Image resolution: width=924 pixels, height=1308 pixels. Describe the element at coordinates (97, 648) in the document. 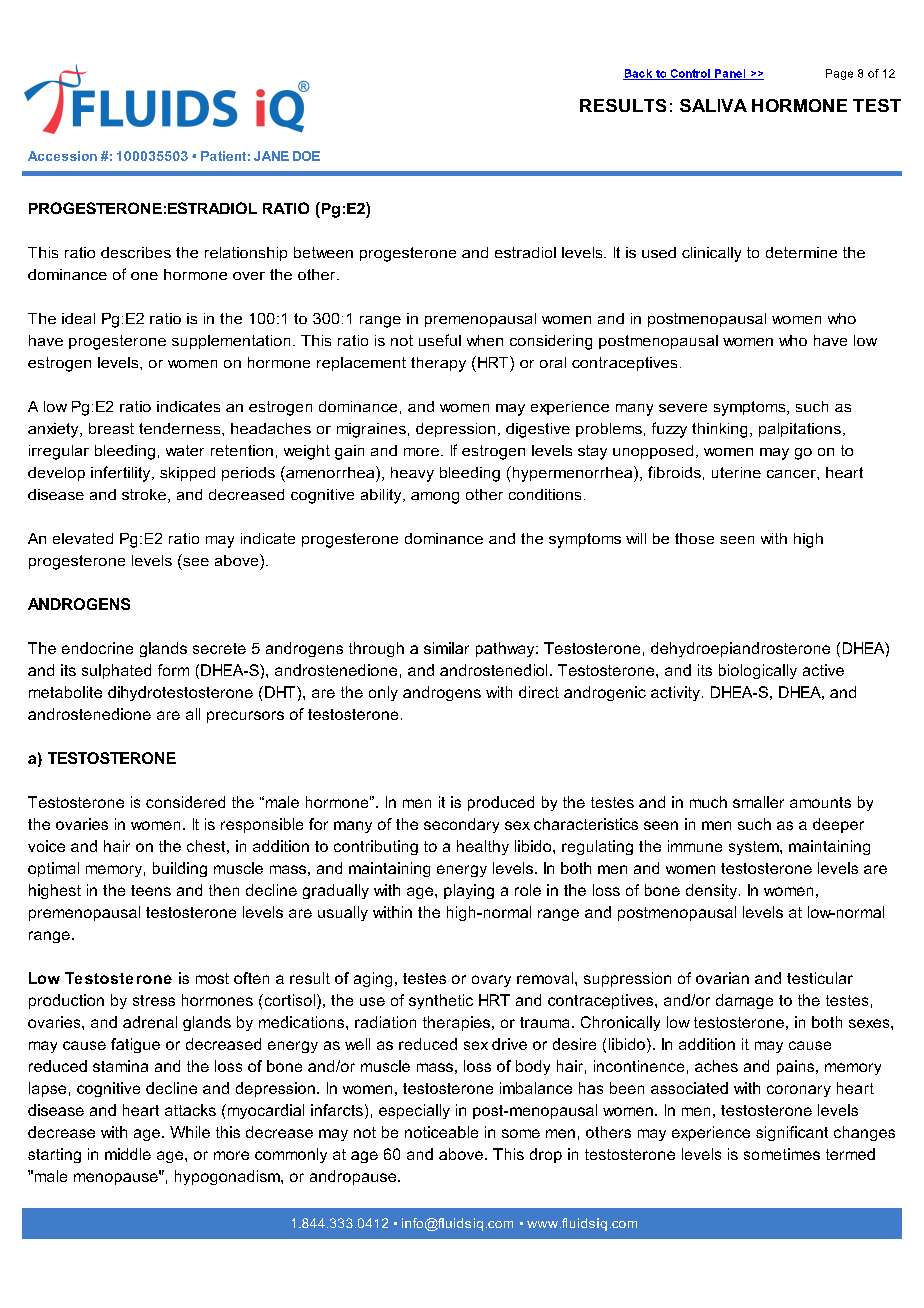

I see `endocrine` at that location.
